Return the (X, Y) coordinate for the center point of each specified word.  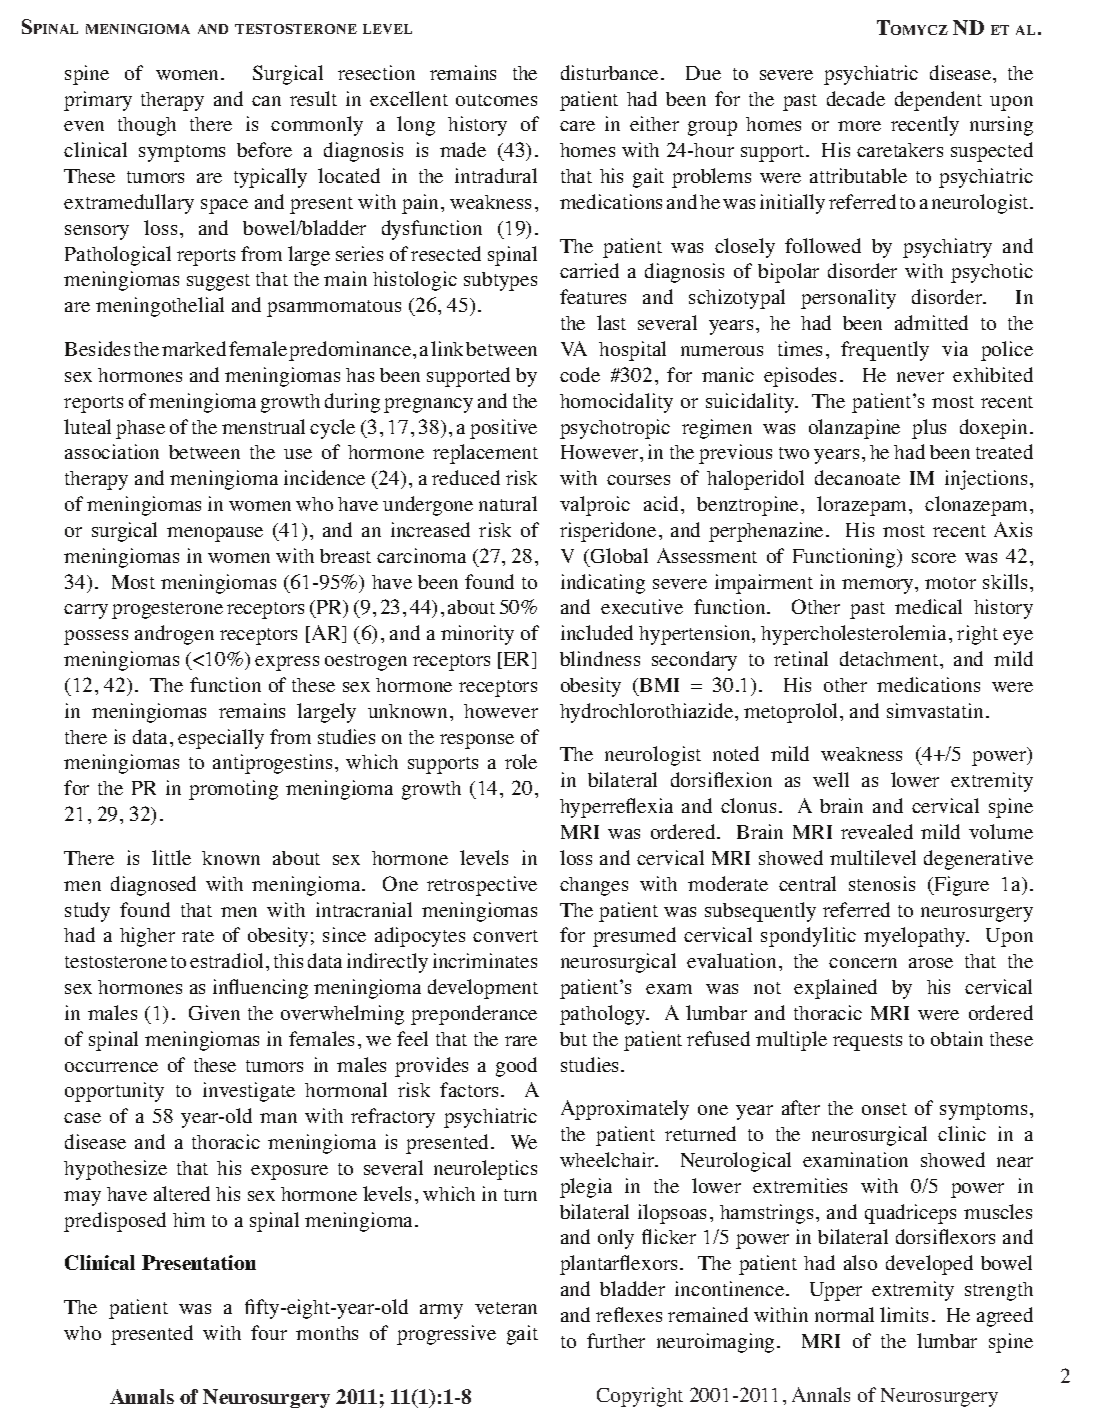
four (269, 1332)
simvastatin (935, 710)
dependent (938, 101)
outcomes (496, 100)
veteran (506, 1308)
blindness (600, 658)
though (147, 126)
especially (221, 739)
